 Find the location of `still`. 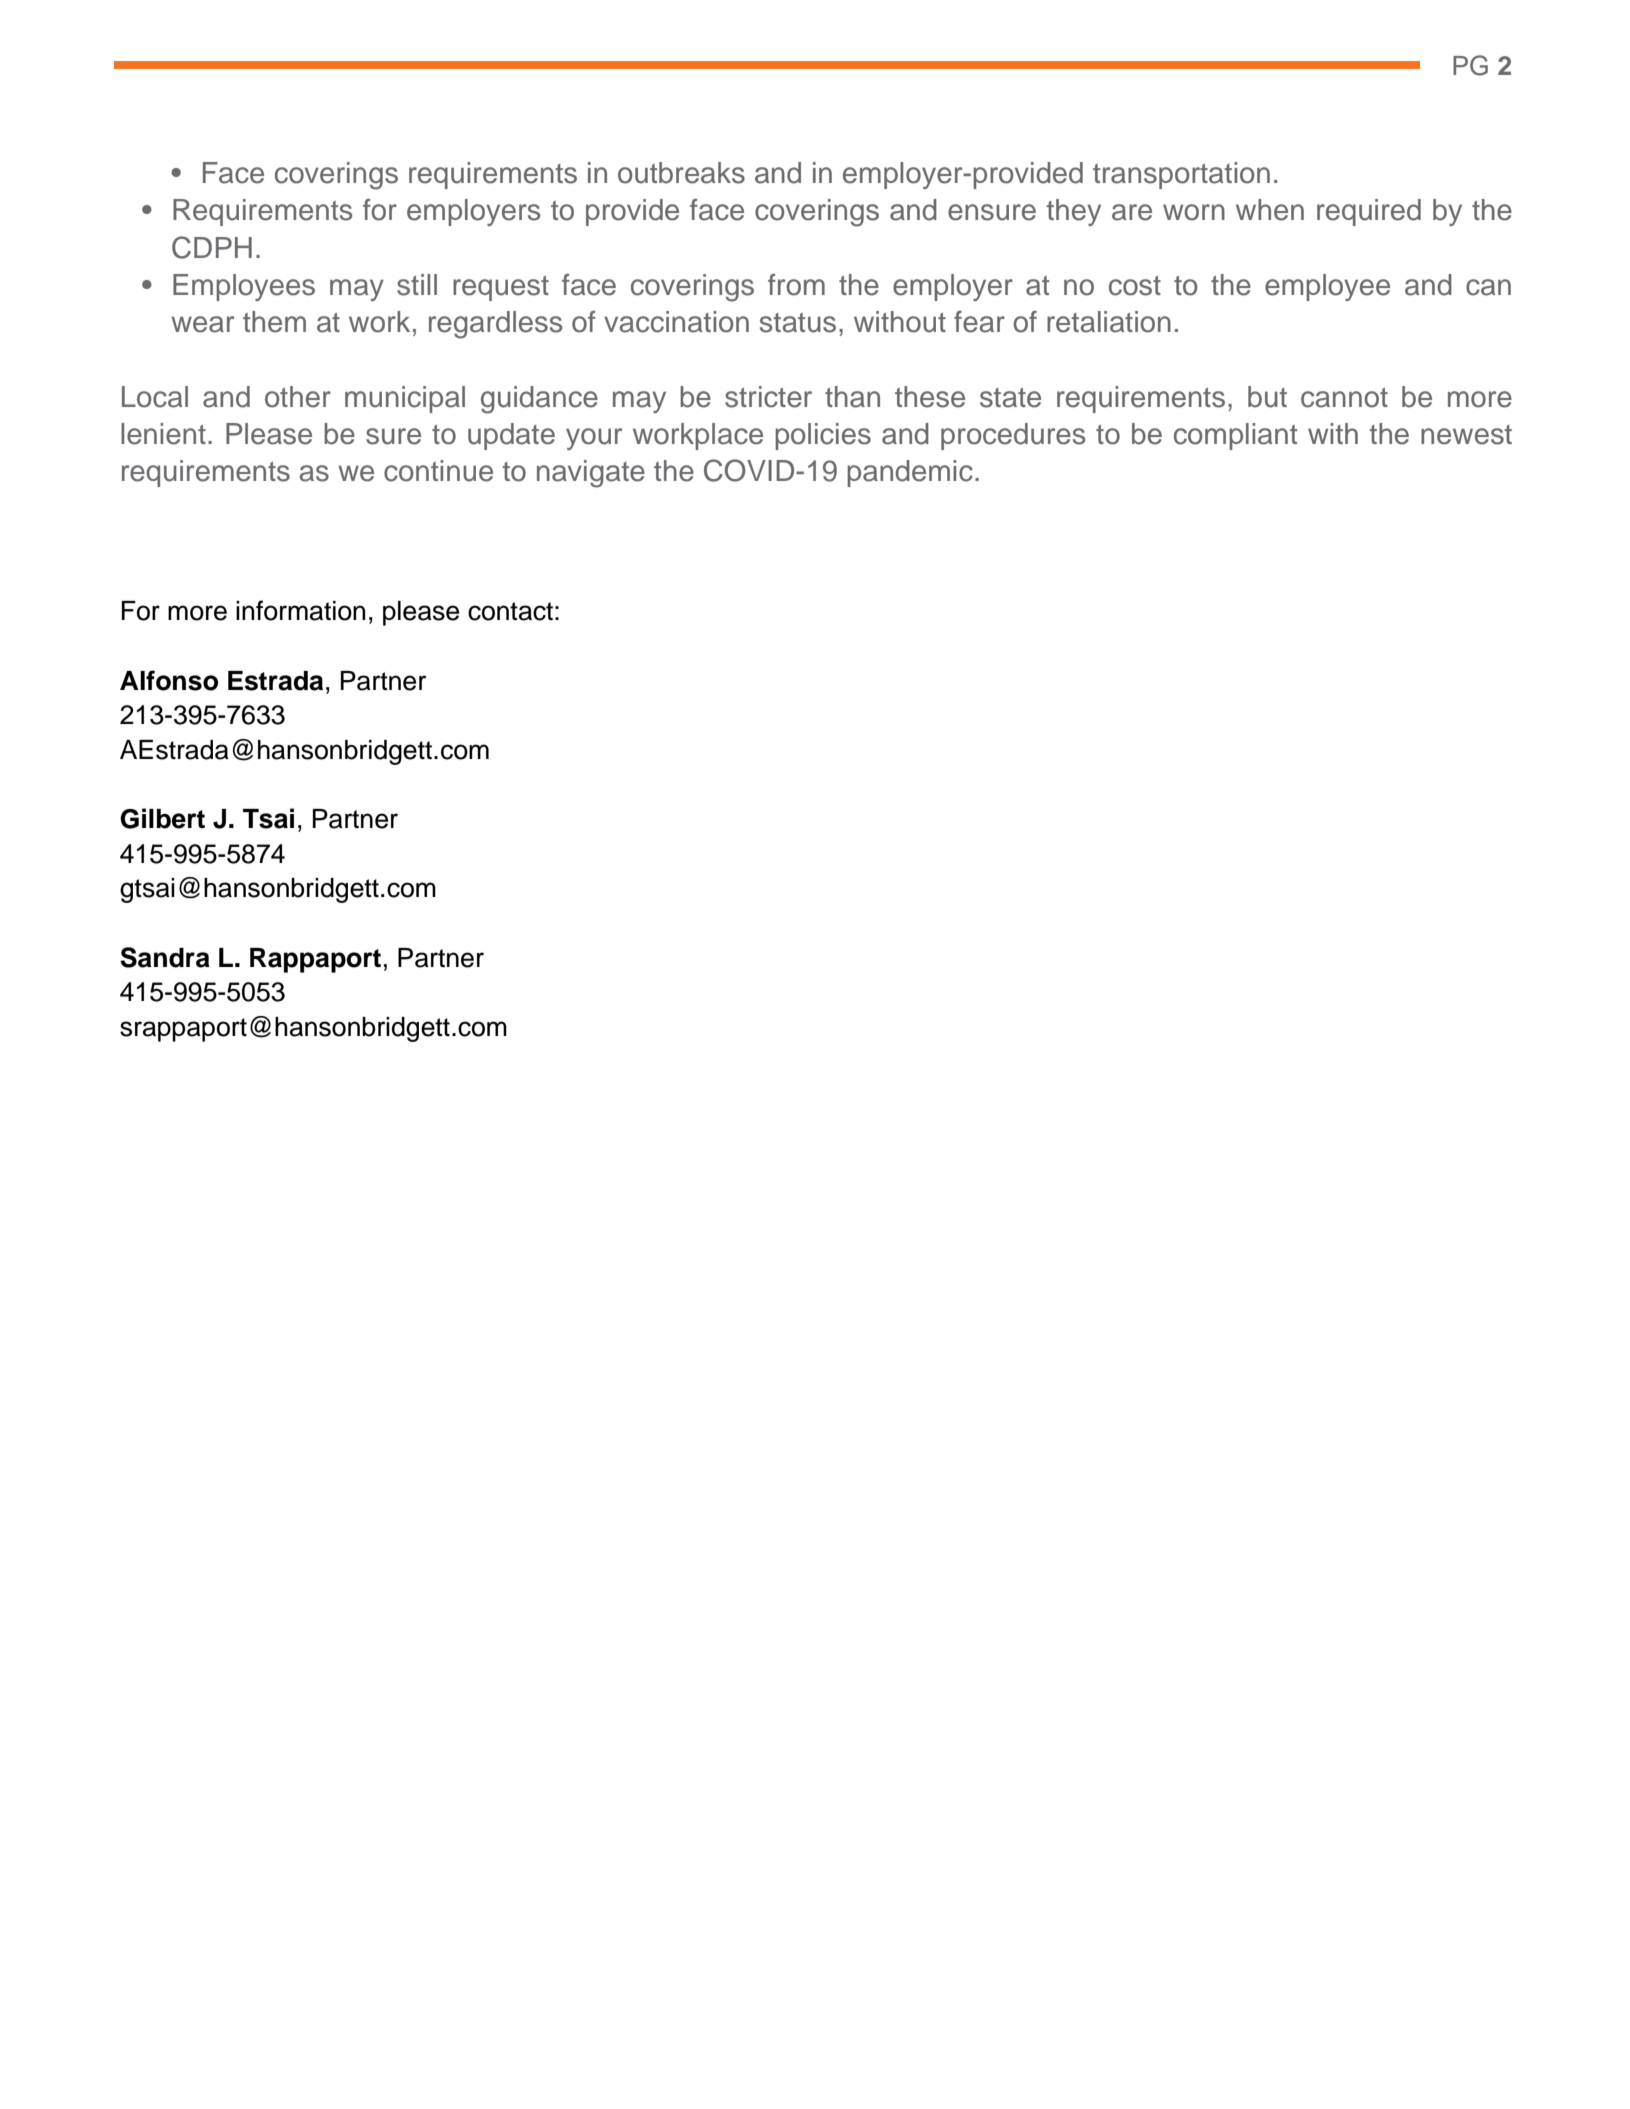

still is located at coordinates (417, 285).
